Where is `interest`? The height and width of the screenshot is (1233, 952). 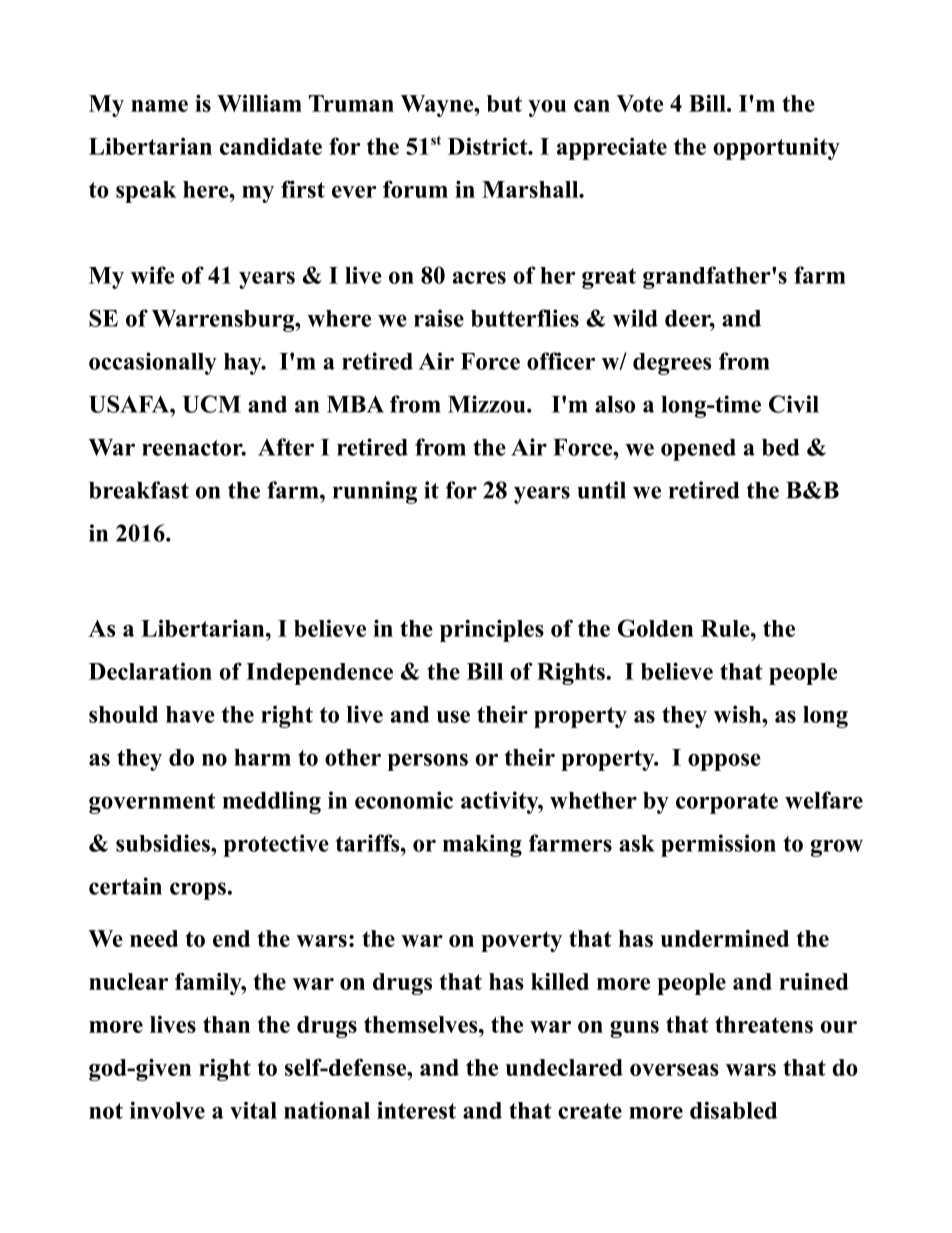
interest is located at coordinates (416, 1110).
